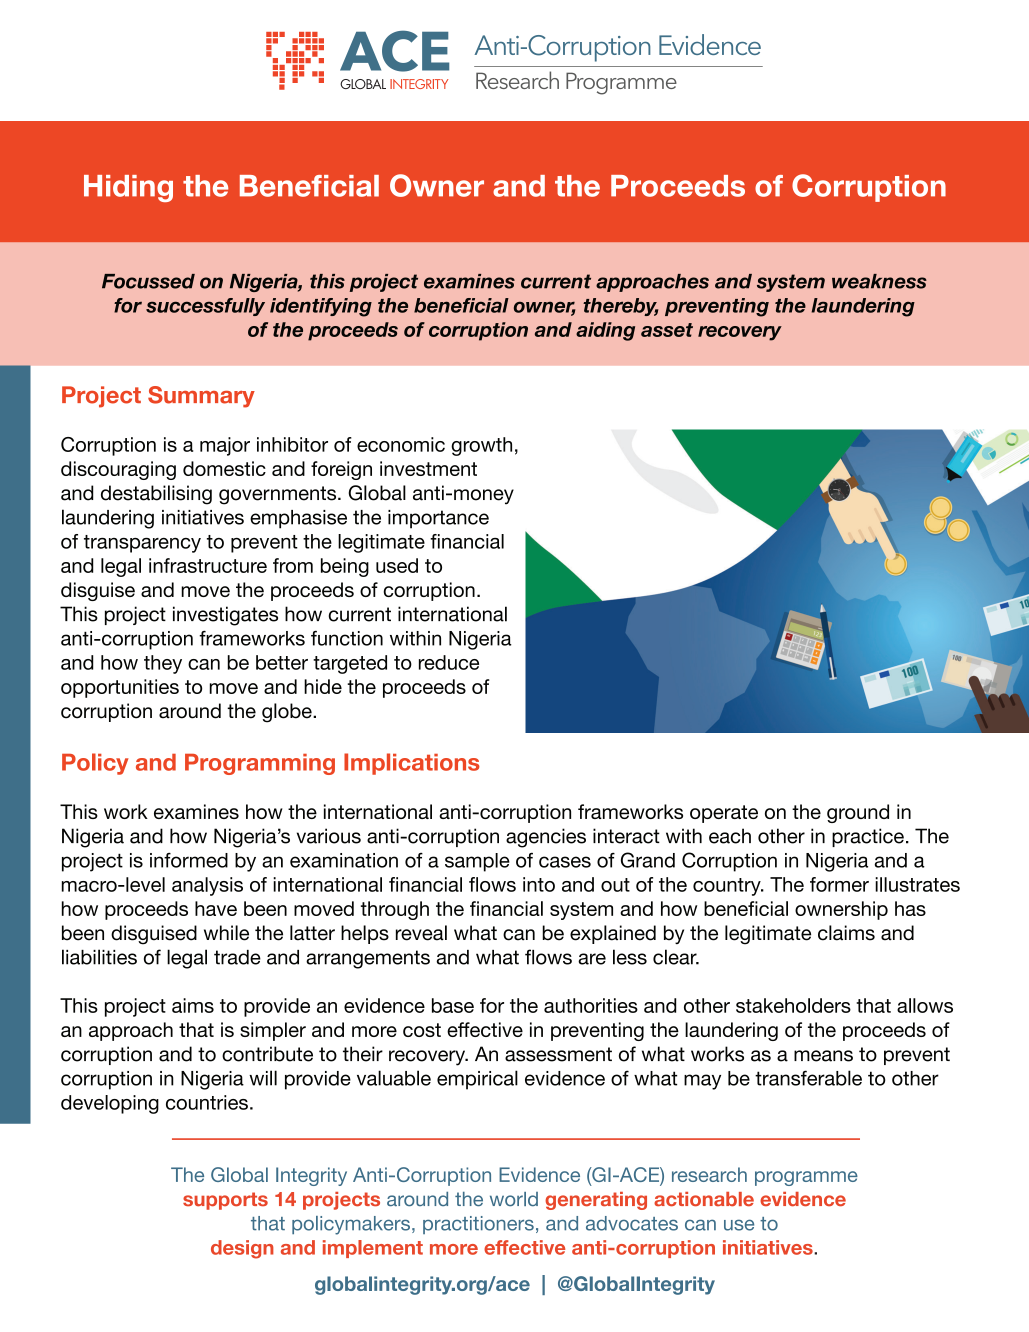  What do you see at coordinates (225, 616) in the screenshot?
I see `investigates` at bounding box center [225, 616].
